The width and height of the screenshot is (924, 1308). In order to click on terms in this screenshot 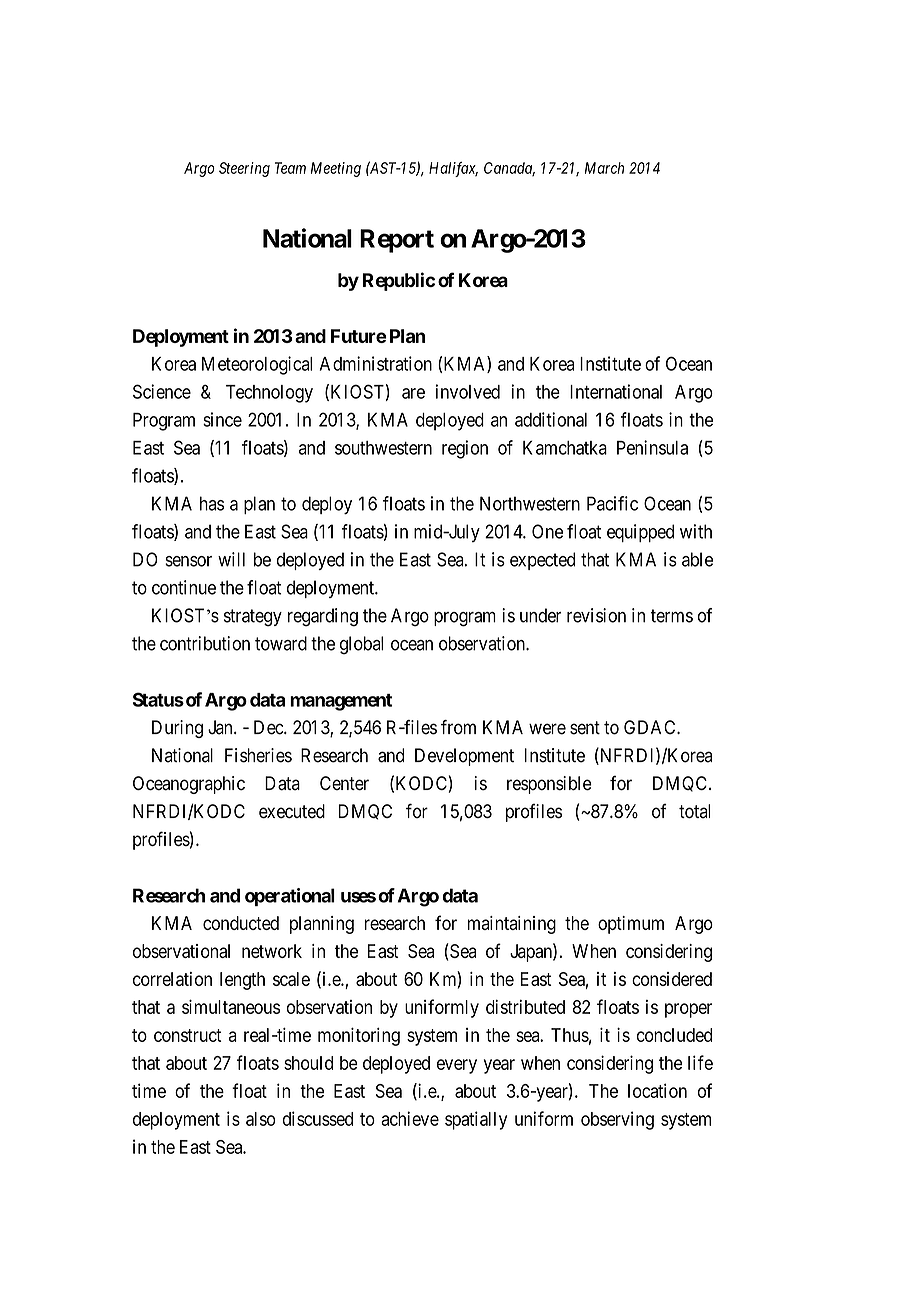, I will do `click(672, 616)`.
